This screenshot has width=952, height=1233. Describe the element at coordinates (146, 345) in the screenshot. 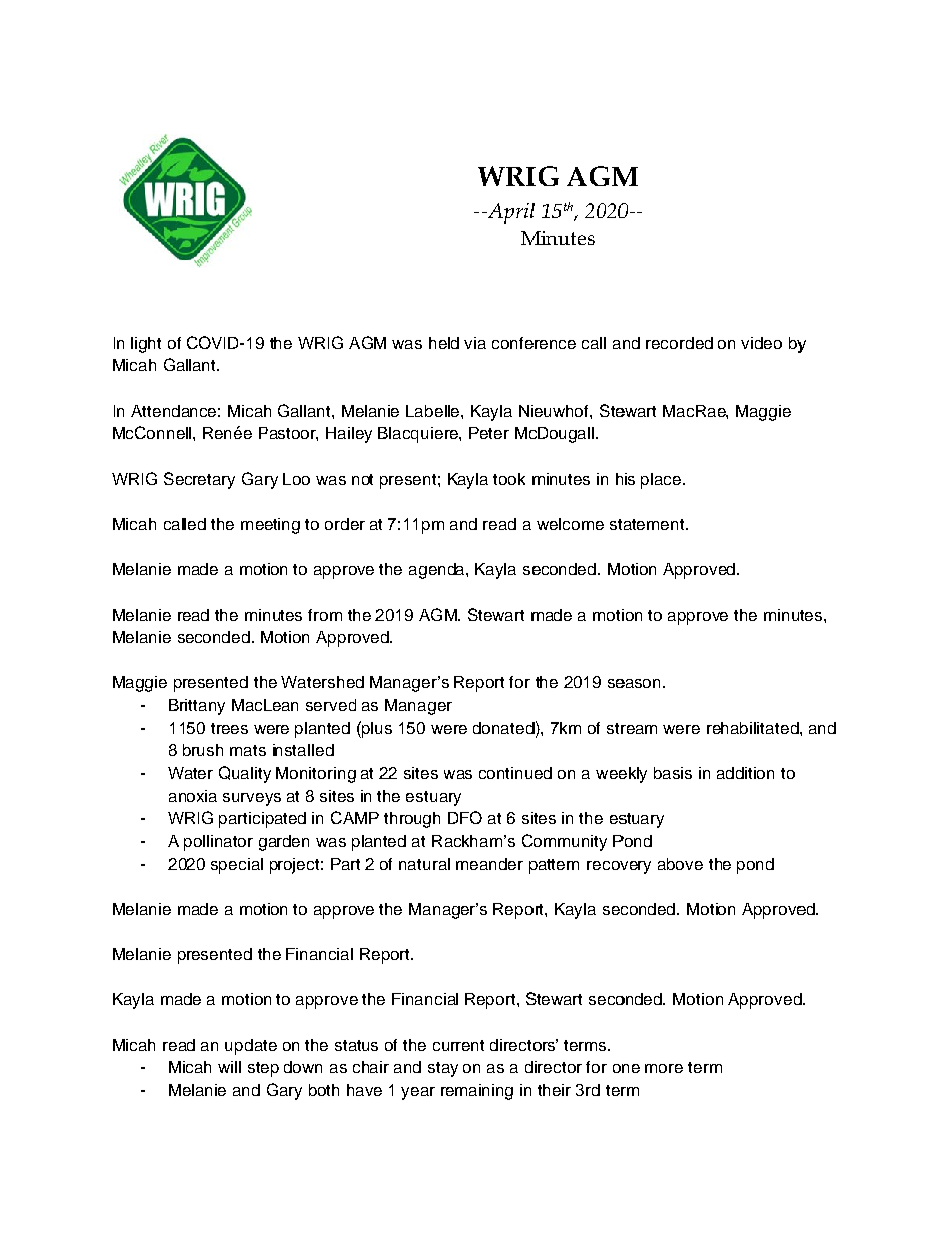

I see `light` at that location.
